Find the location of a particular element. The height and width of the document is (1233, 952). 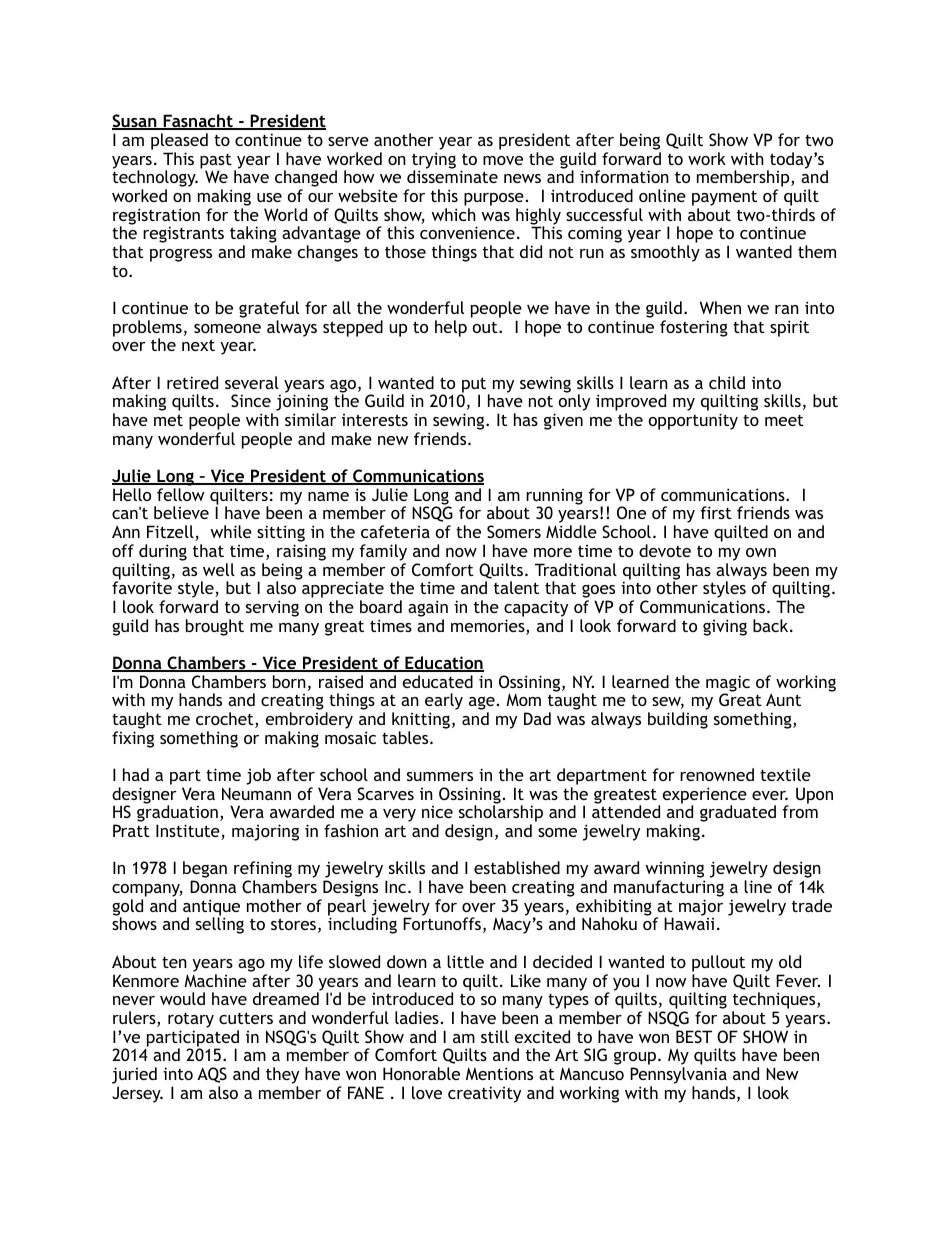

graduated is located at coordinates (738, 813).
